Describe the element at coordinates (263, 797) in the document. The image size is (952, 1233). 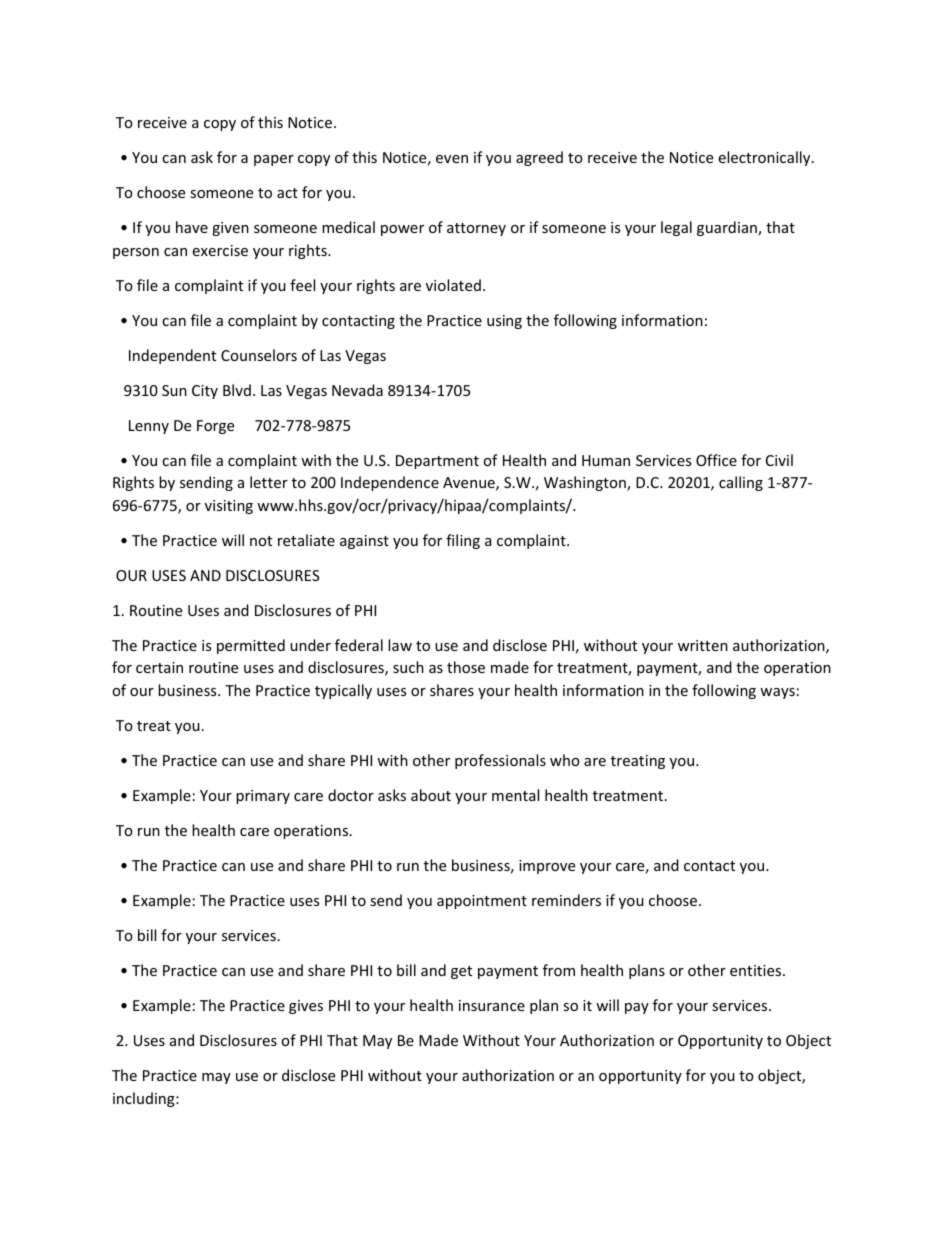
I see `primary` at that location.
